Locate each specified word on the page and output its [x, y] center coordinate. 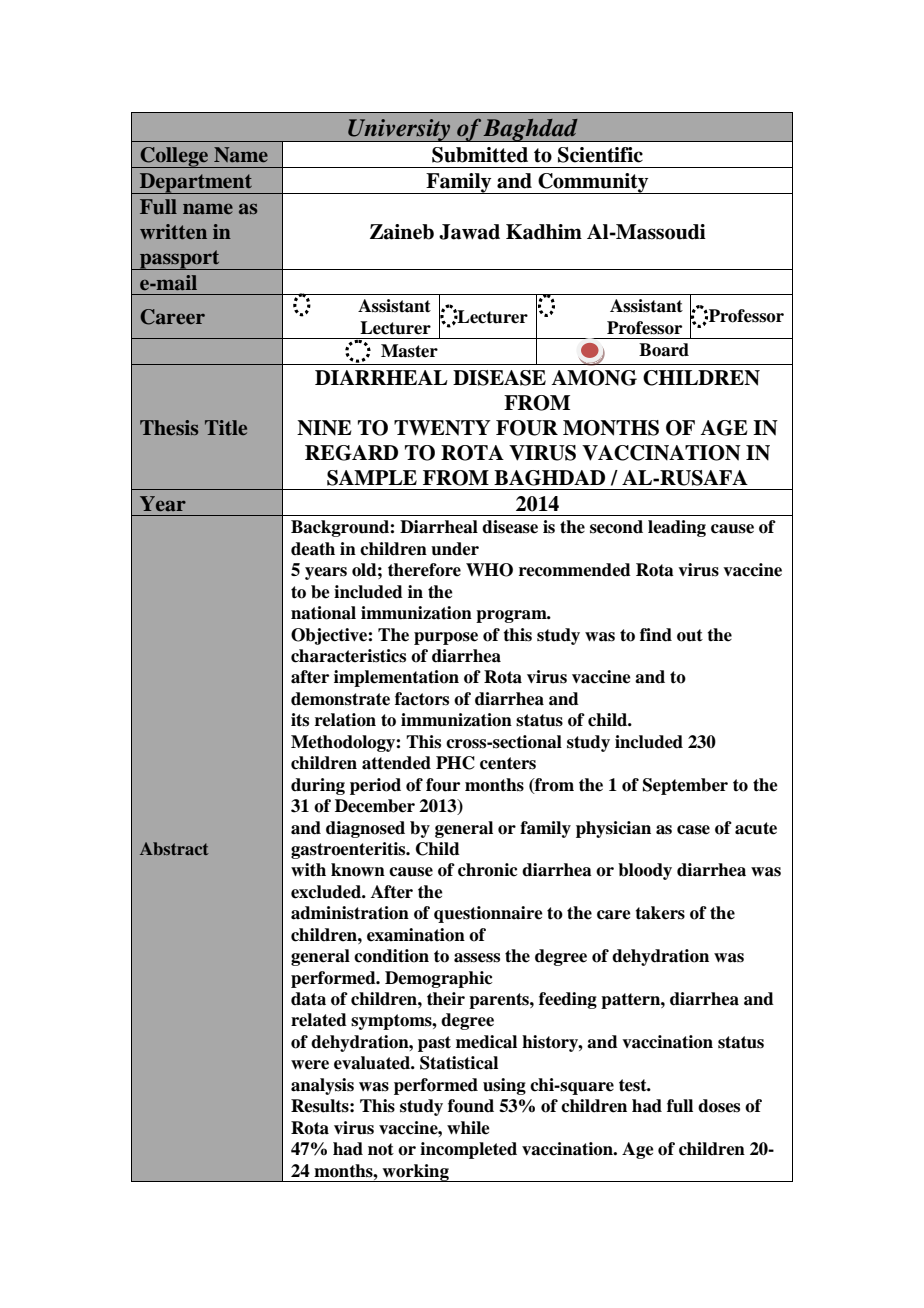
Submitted [480, 155]
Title [226, 427]
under [455, 549]
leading [677, 528]
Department [196, 183]
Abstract [174, 848]
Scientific [600, 155]
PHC [455, 763]
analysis [322, 1086]
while [468, 1128]
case [693, 830]
